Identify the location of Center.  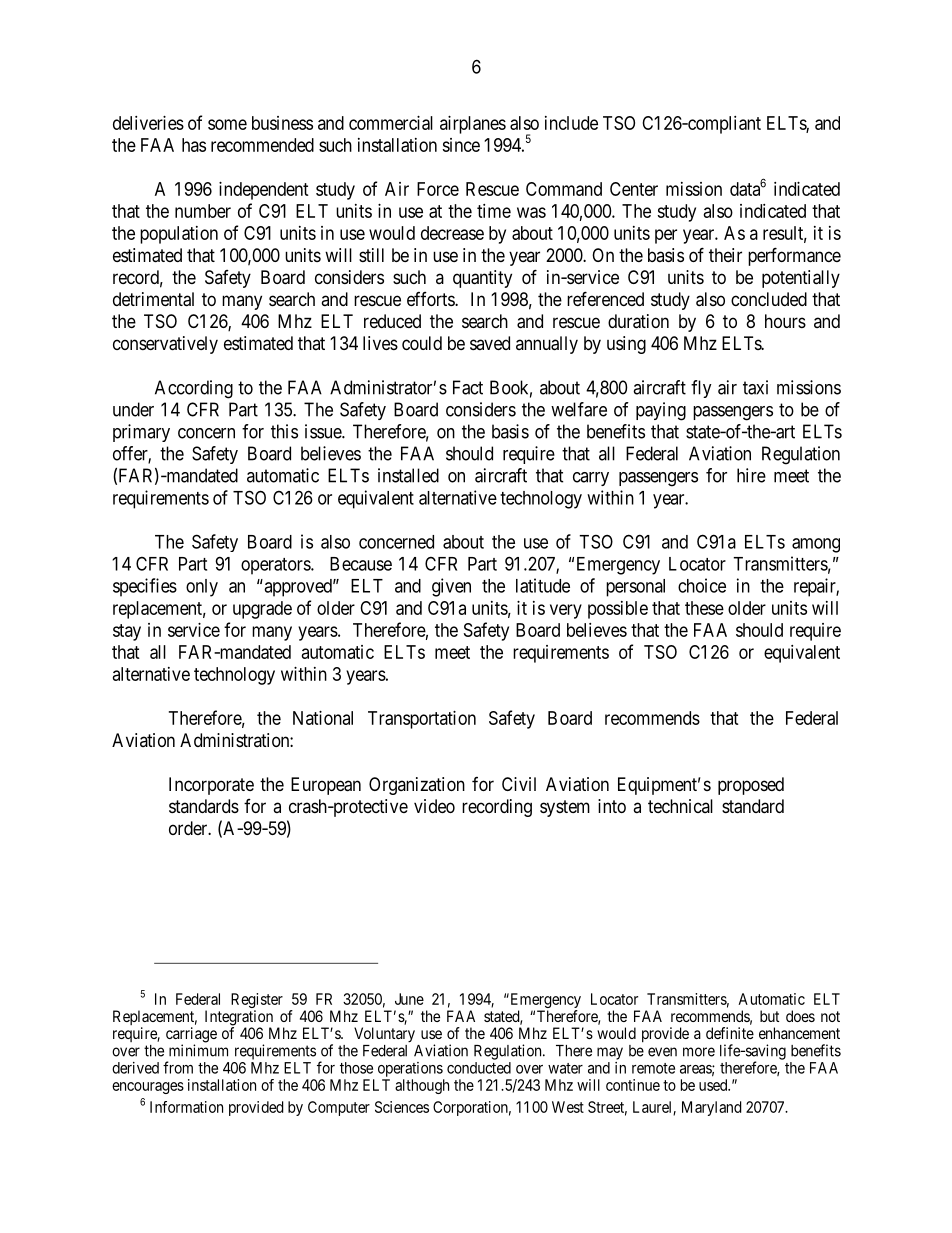
(634, 189).
